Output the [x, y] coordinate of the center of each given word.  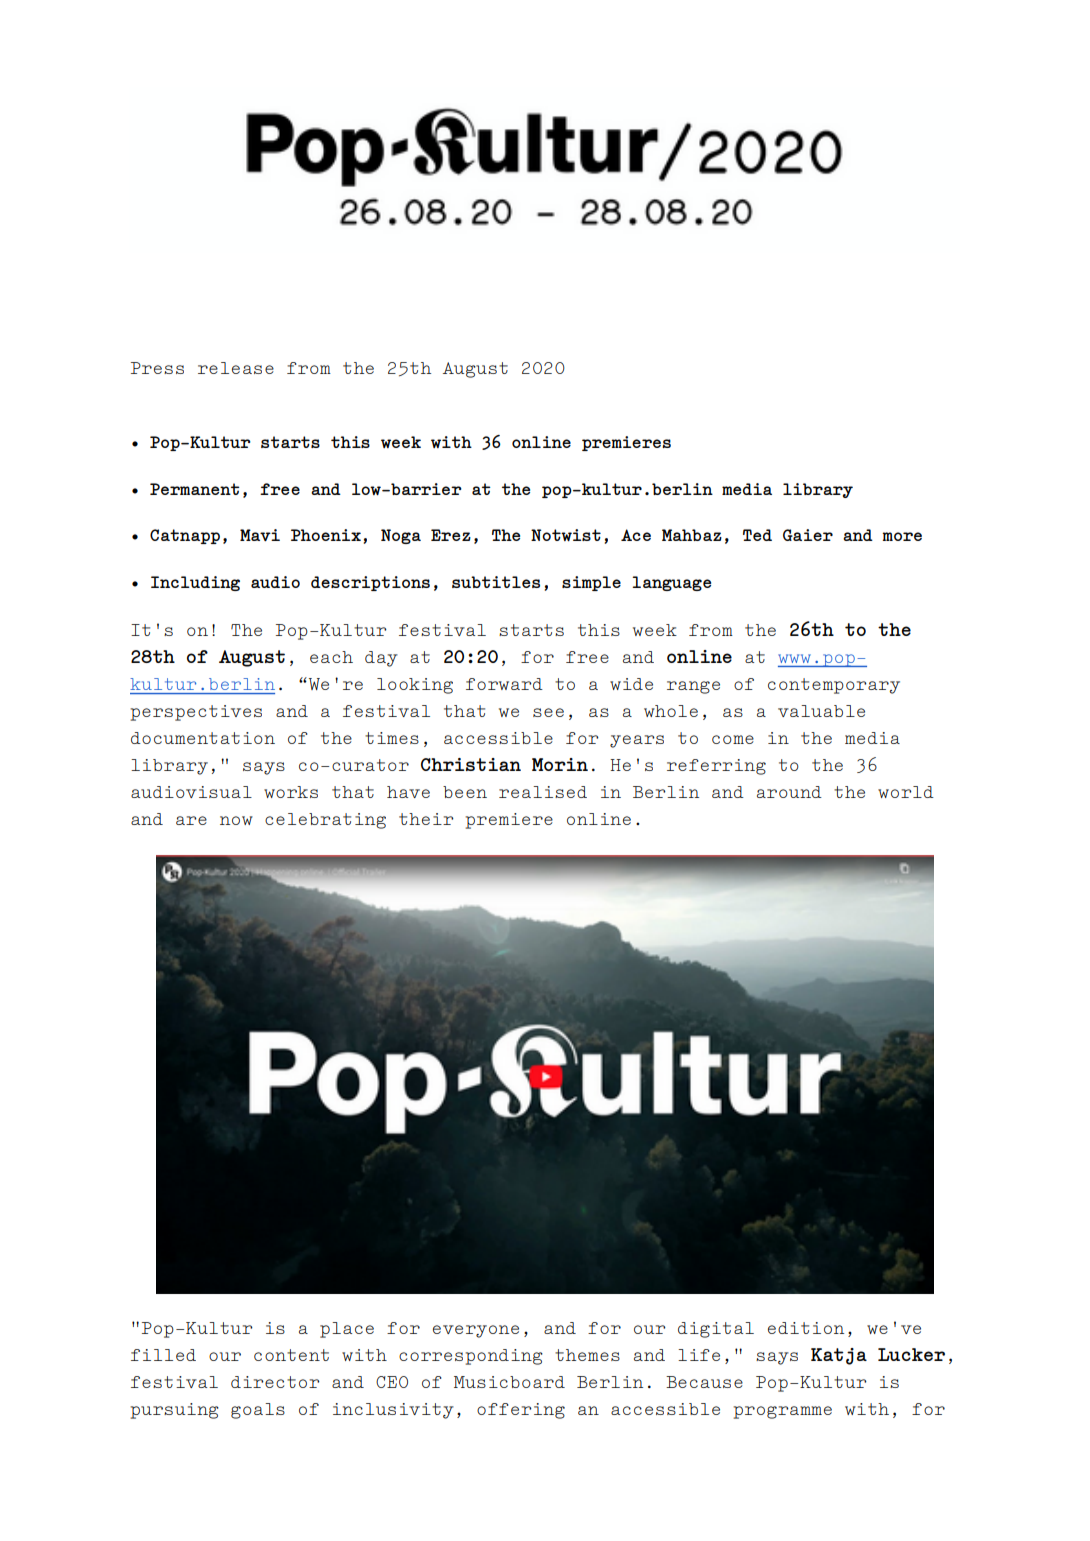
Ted [757, 535]
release [236, 368]
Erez [451, 535]
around [789, 792]
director [275, 1382]
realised [543, 792]
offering [521, 1411]
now [236, 820]
